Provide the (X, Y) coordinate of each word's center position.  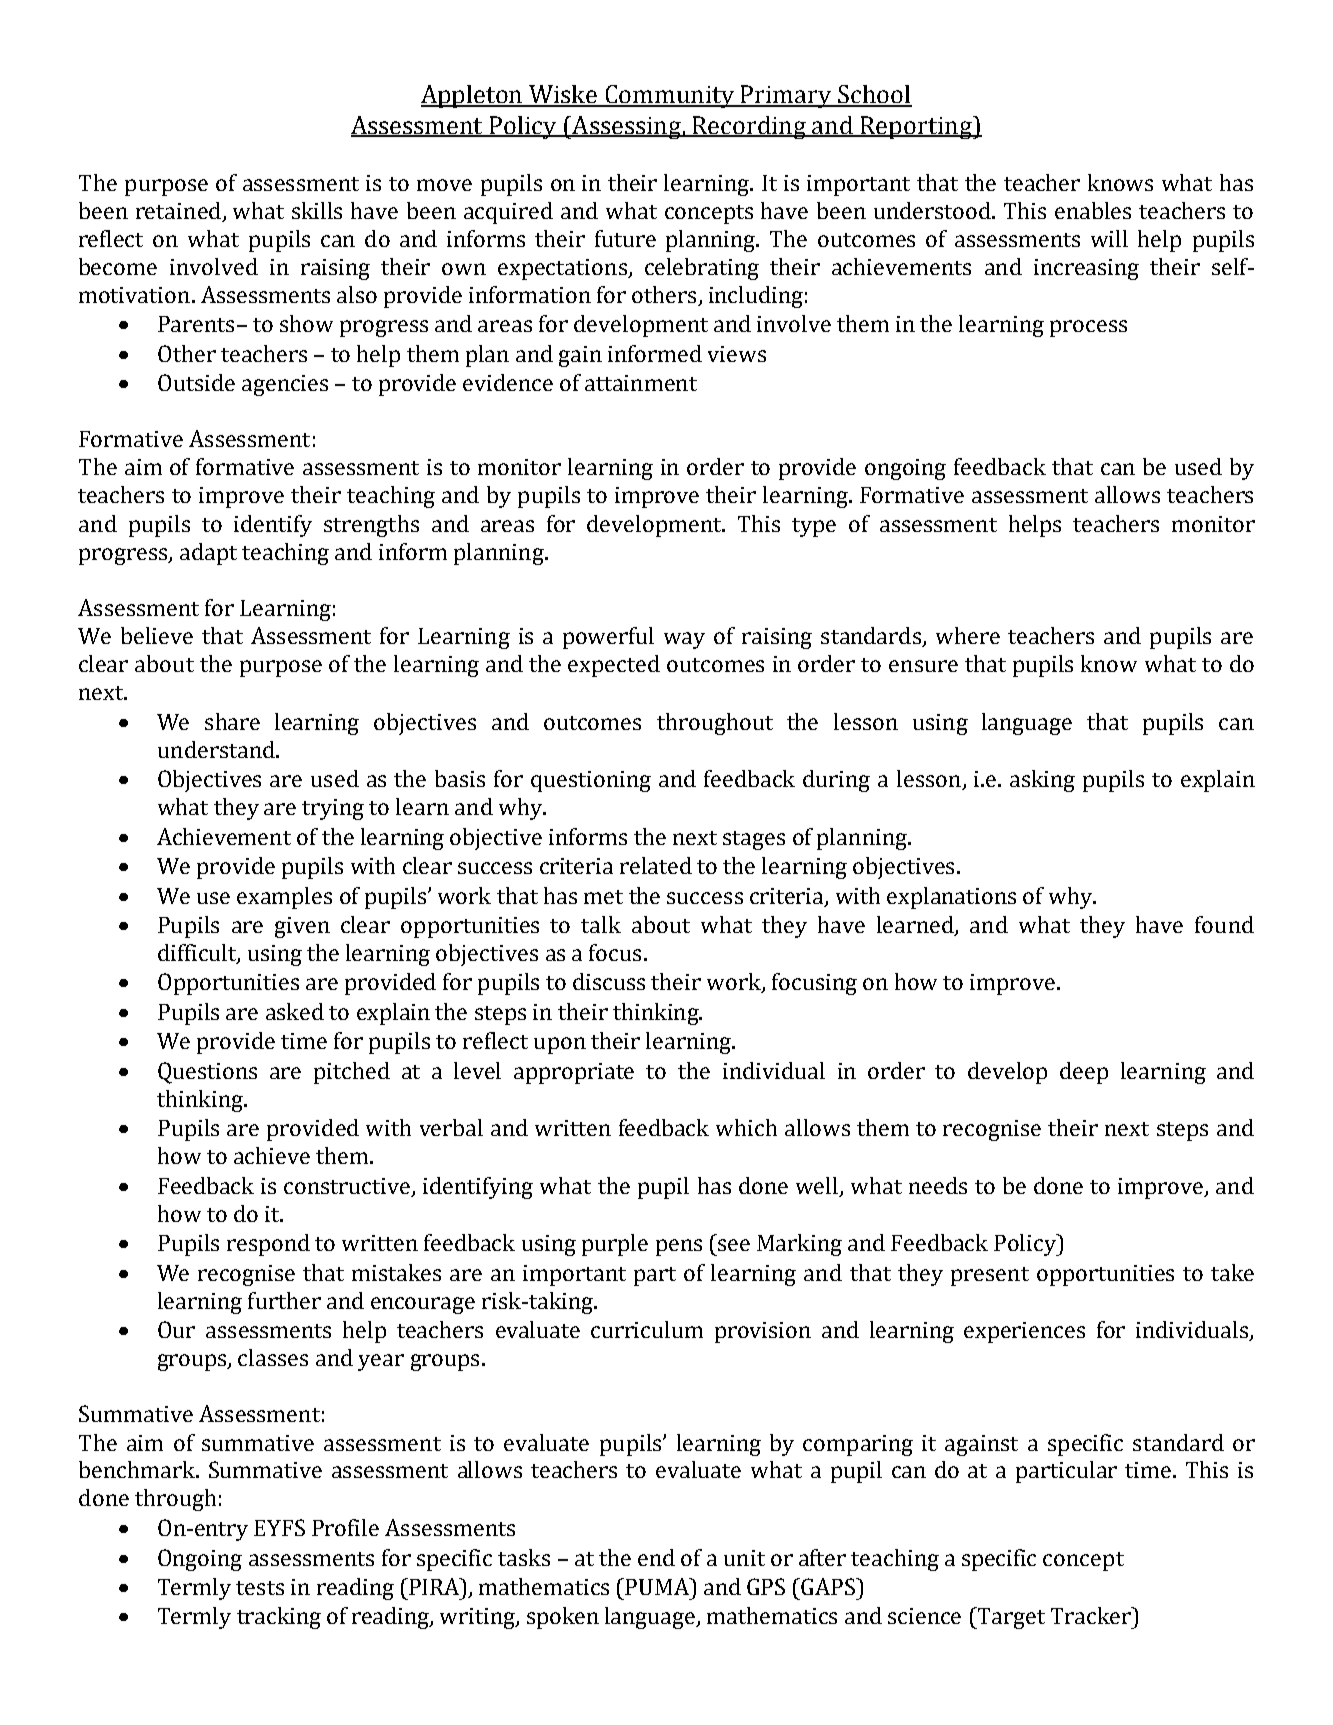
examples (284, 898)
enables (1093, 210)
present (990, 1276)
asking (1042, 781)
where (968, 635)
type (814, 527)
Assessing (626, 127)
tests (260, 1588)
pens (679, 1247)
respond (268, 1245)
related (656, 865)
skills (317, 210)
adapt (208, 554)
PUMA (658, 1586)
